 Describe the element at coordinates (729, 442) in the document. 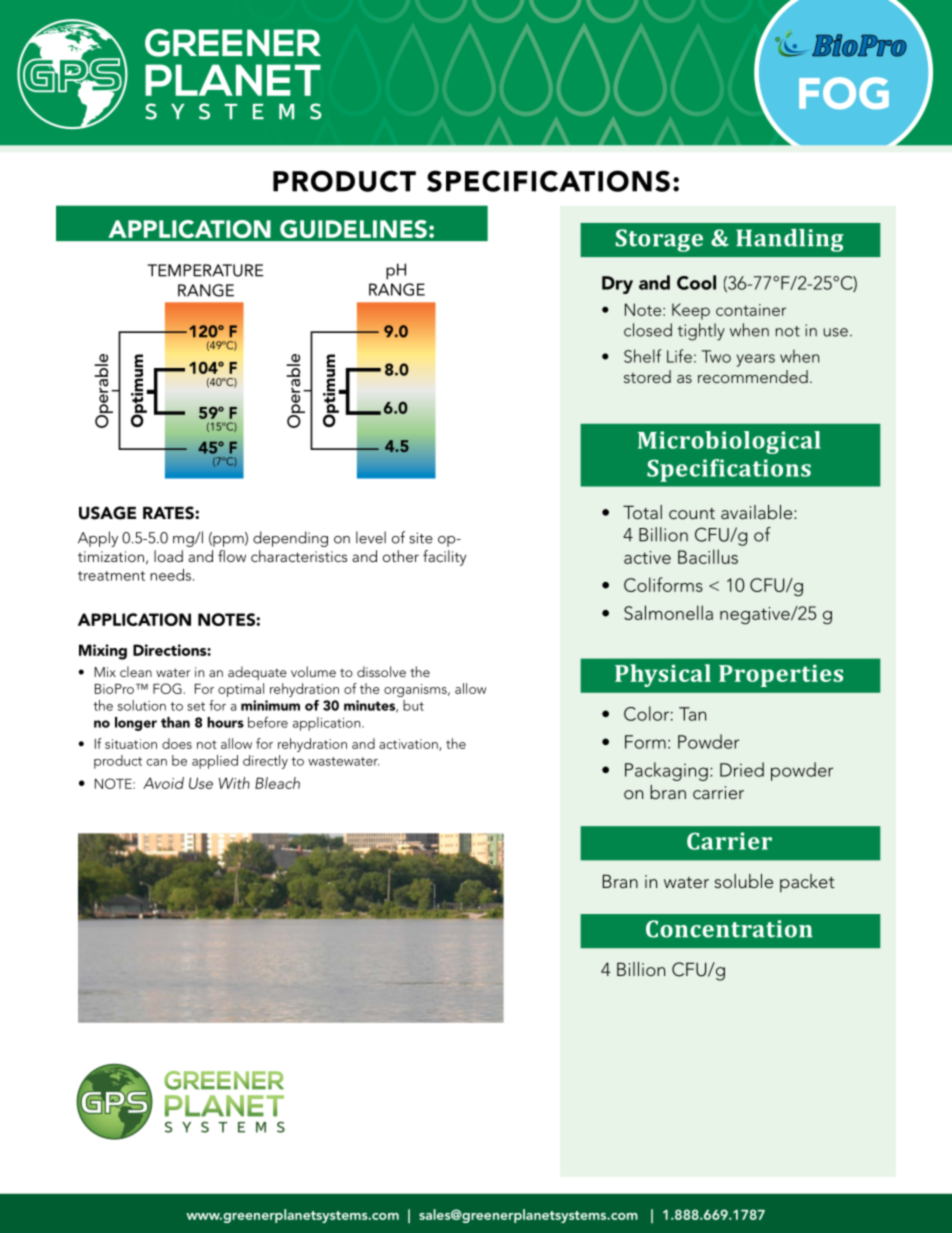

I see `Microbiological` at that location.
